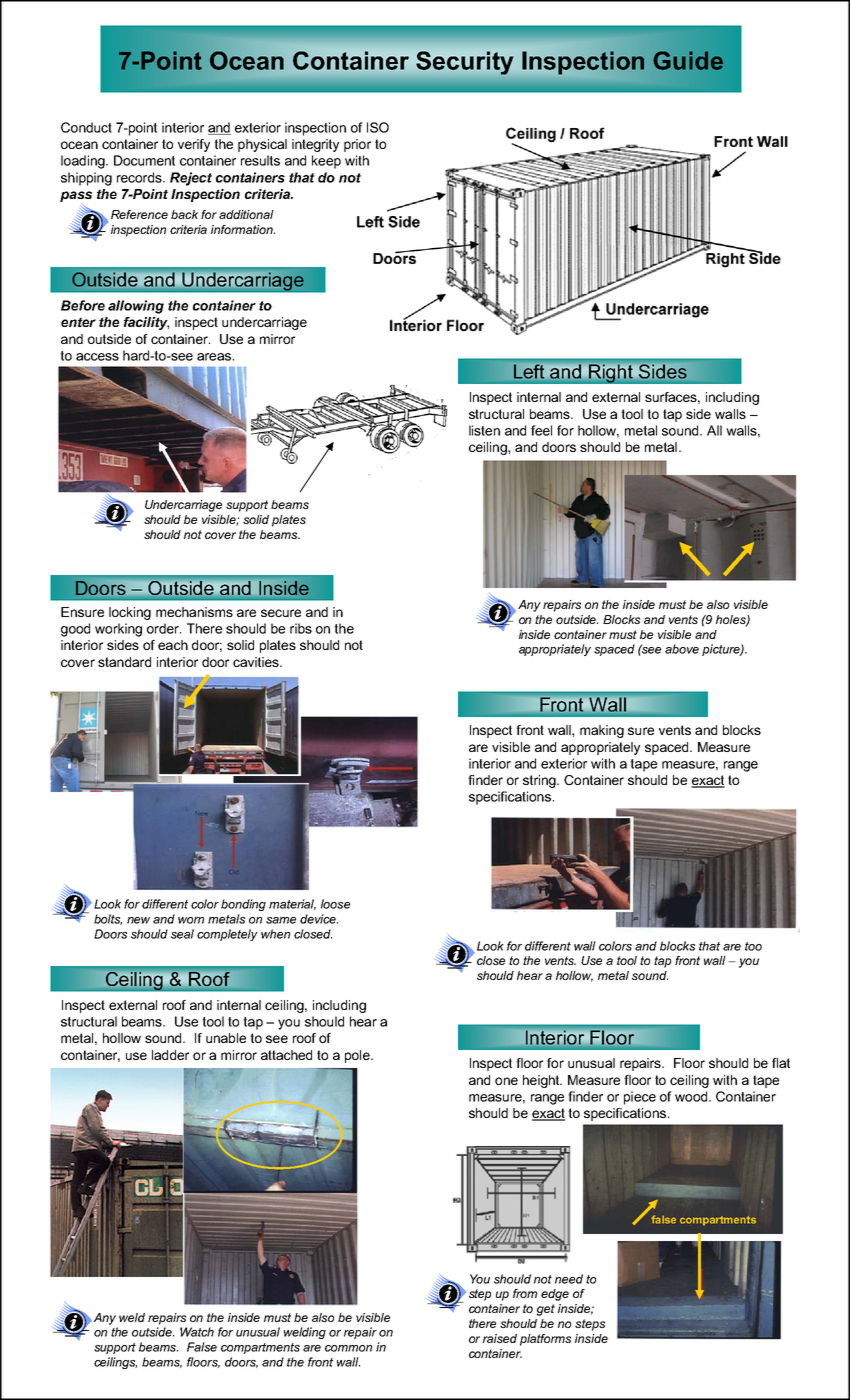 The height and width of the screenshot is (1400, 850). What do you see at coordinates (194, 612) in the screenshot?
I see `mechanisms` at bounding box center [194, 612].
